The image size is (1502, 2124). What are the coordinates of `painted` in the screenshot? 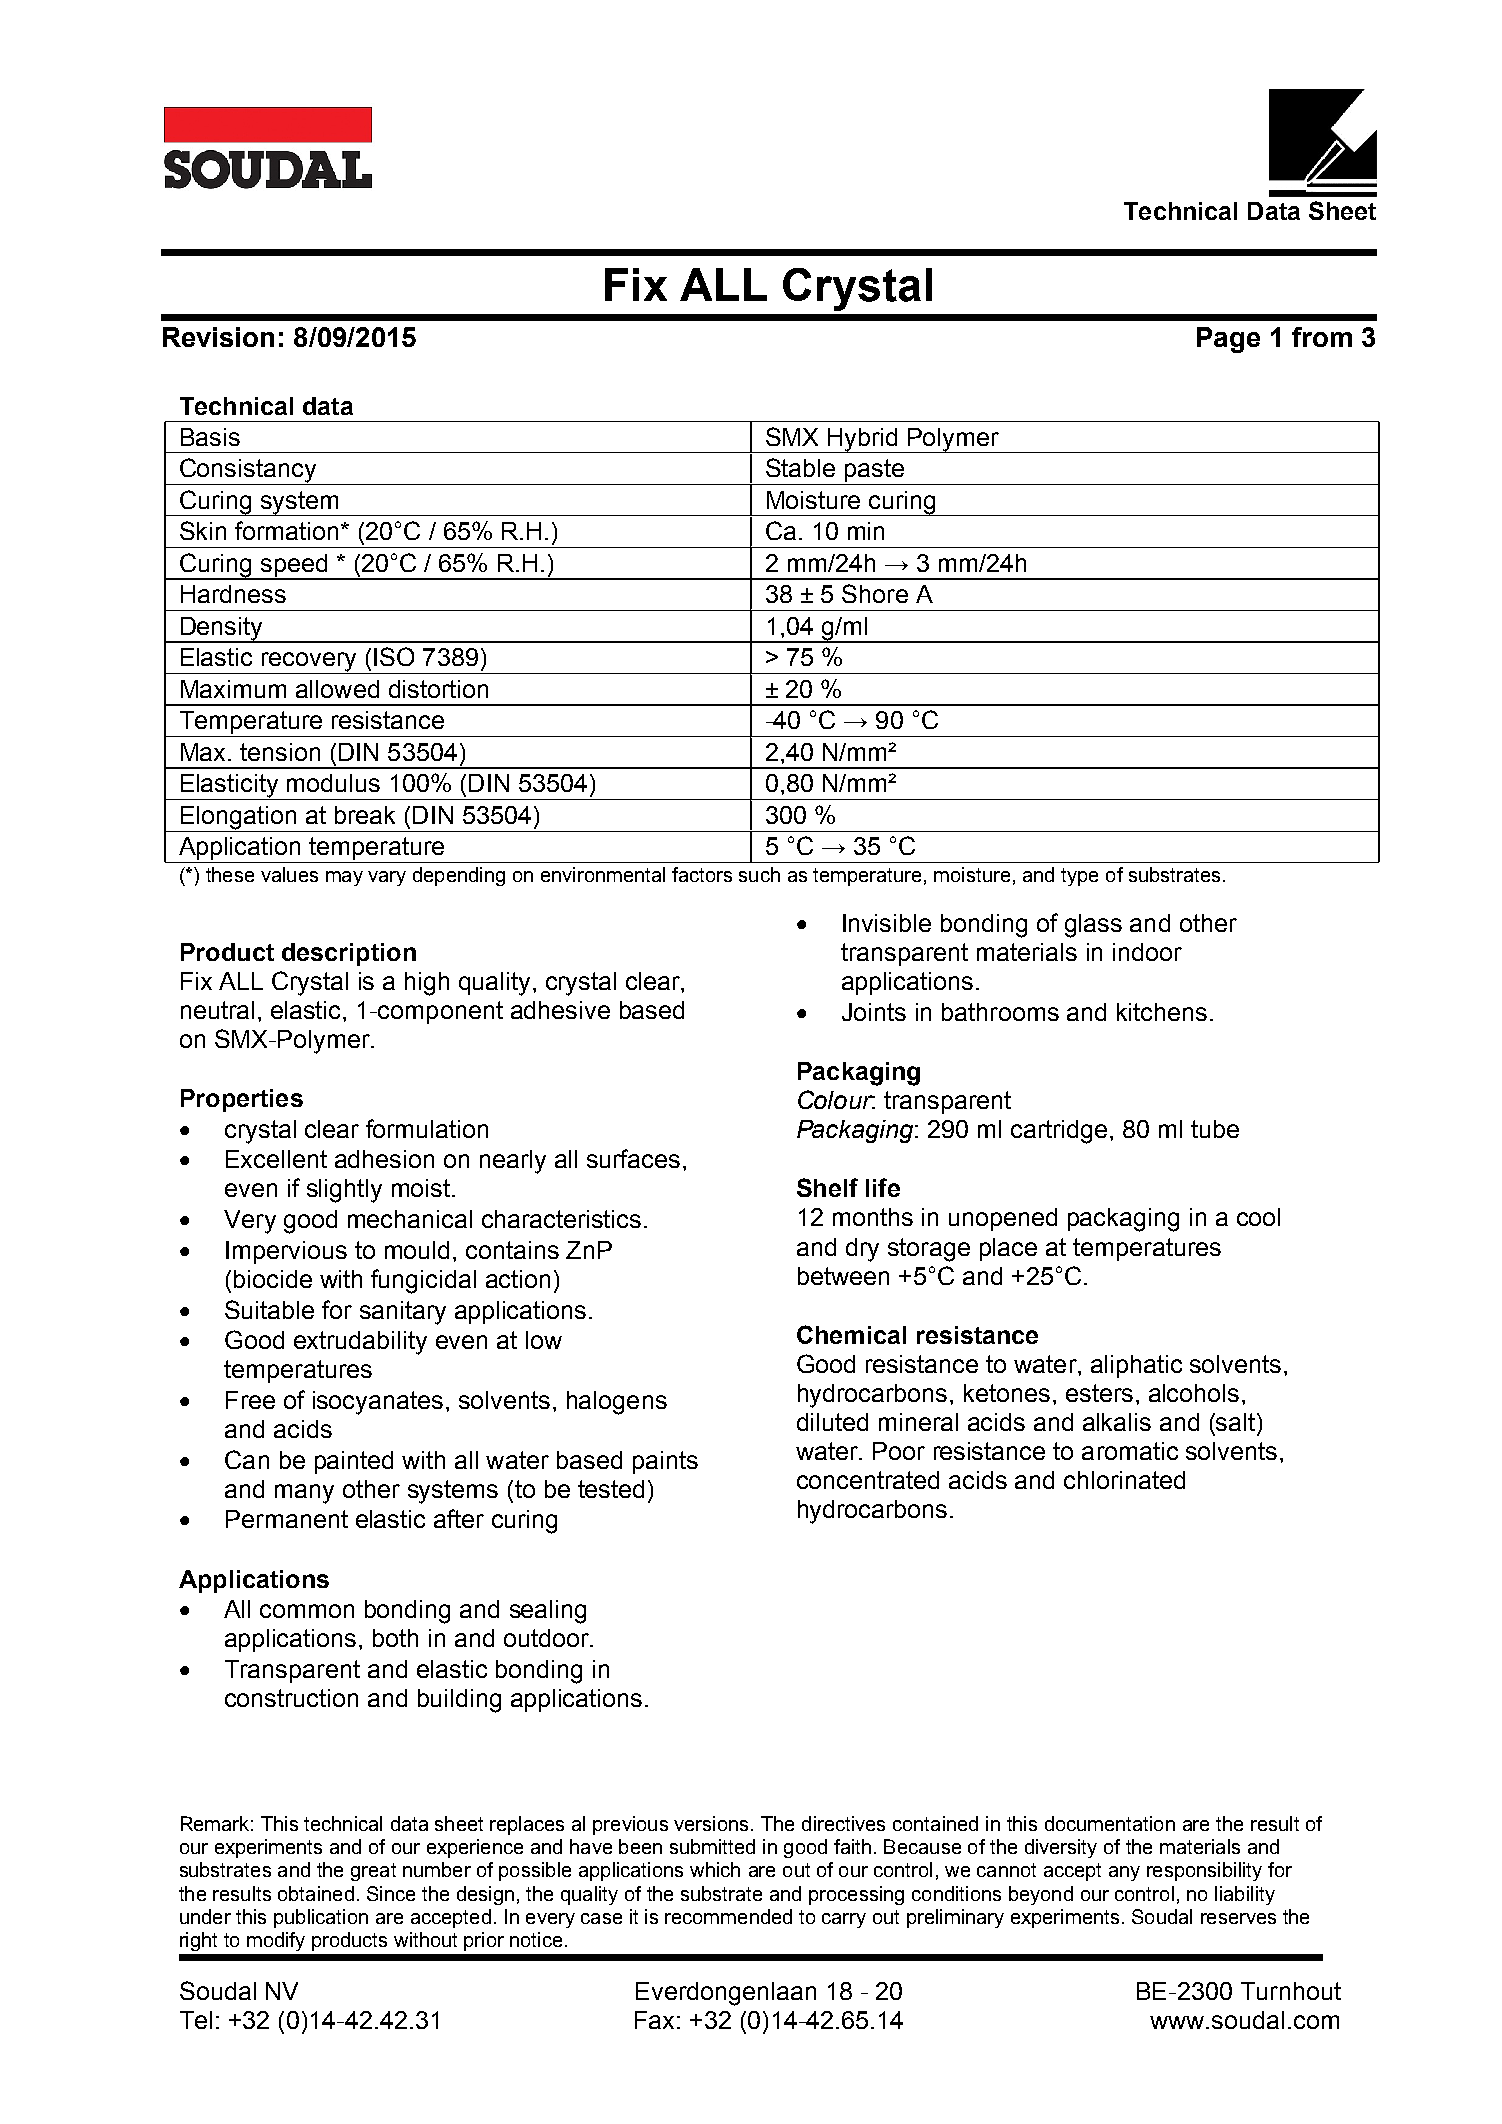 It's located at (354, 1462).
